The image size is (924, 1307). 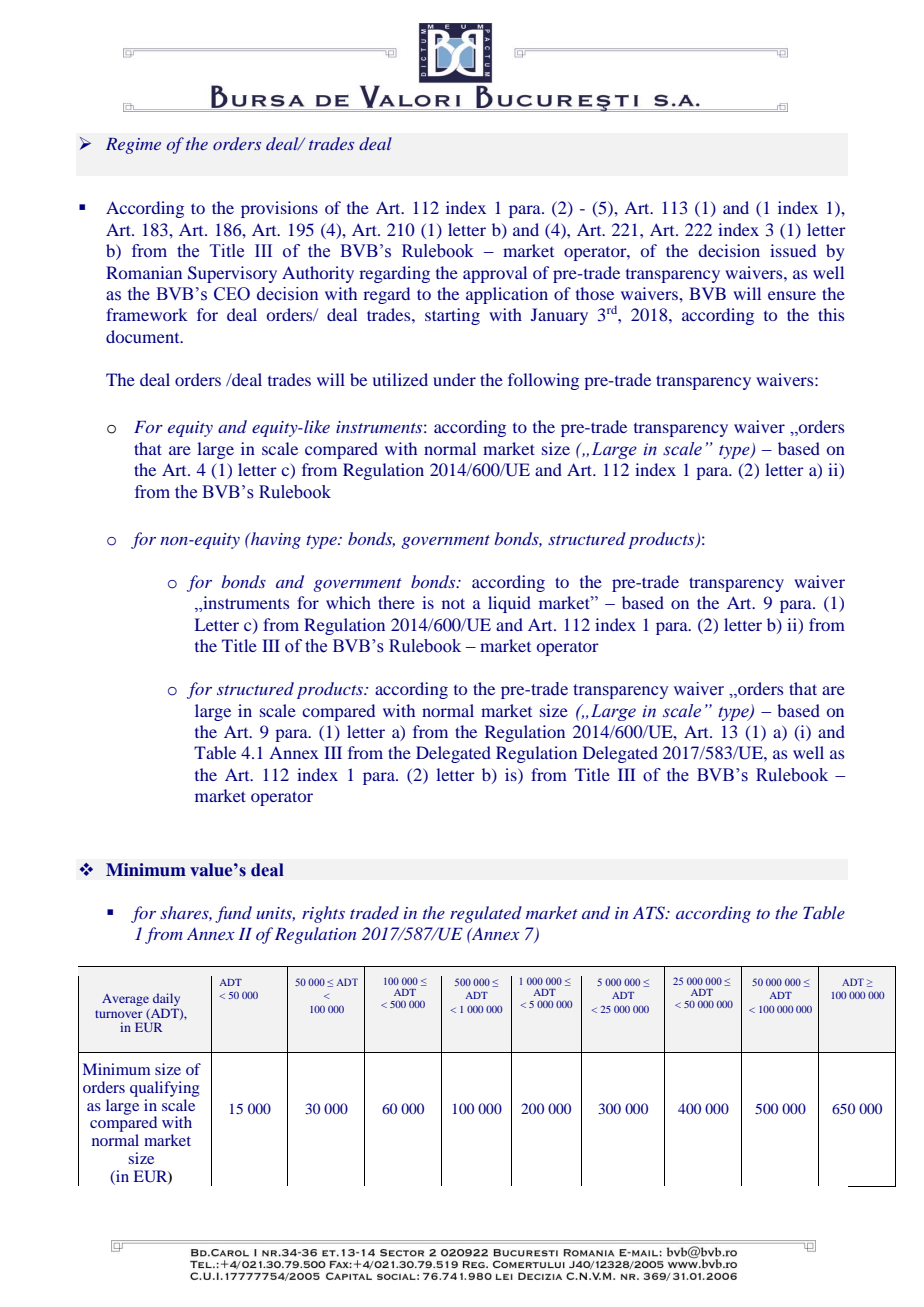 I want to click on approval, so click(x=495, y=274).
